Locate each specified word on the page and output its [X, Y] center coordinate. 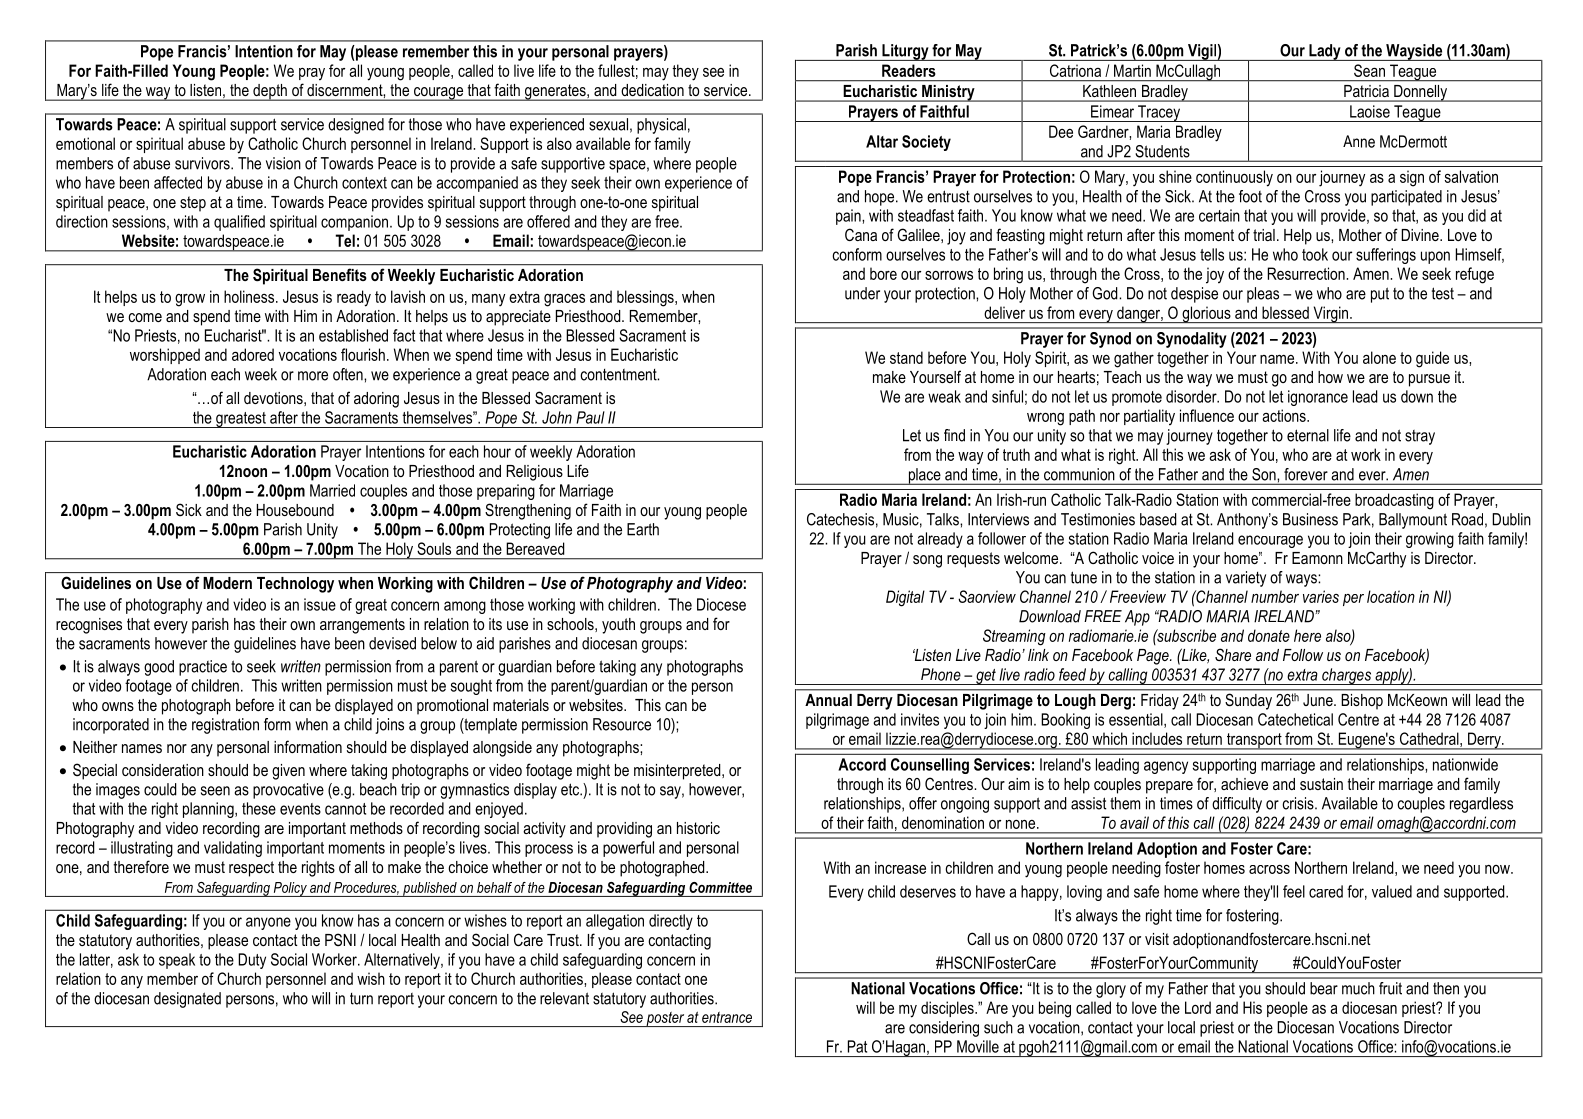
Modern [227, 583]
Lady [1325, 52]
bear [1324, 988]
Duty [252, 961]
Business [1310, 519]
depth [270, 92]
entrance [727, 1017]
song [927, 561]
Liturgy [905, 52]
